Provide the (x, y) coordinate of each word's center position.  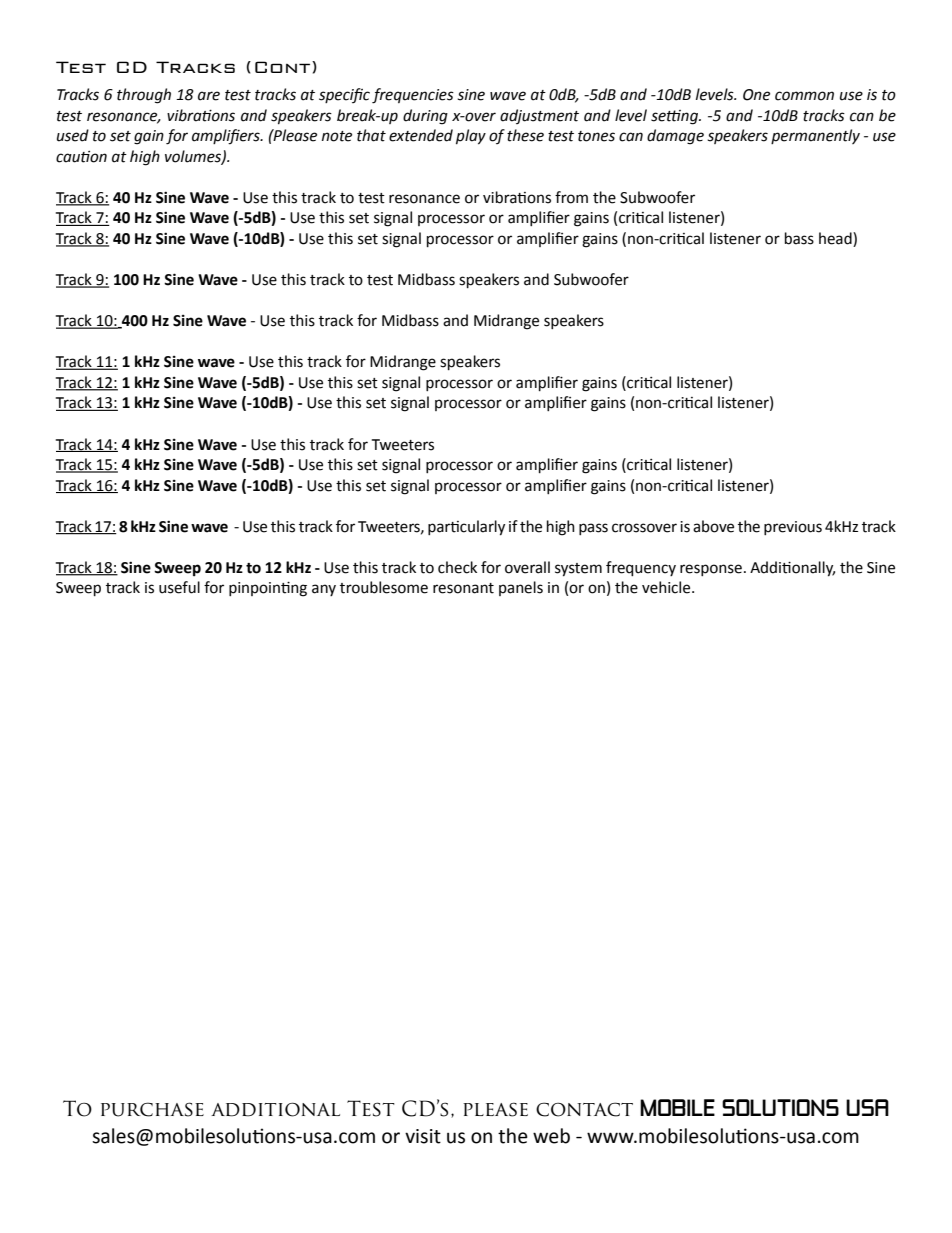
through (144, 96)
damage (675, 137)
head (836, 239)
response (711, 570)
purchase (152, 1109)
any (324, 590)
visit (423, 1136)
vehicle (667, 587)
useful (179, 587)
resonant (463, 588)
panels (521, 588)
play (471, 137)
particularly (466, 528)
